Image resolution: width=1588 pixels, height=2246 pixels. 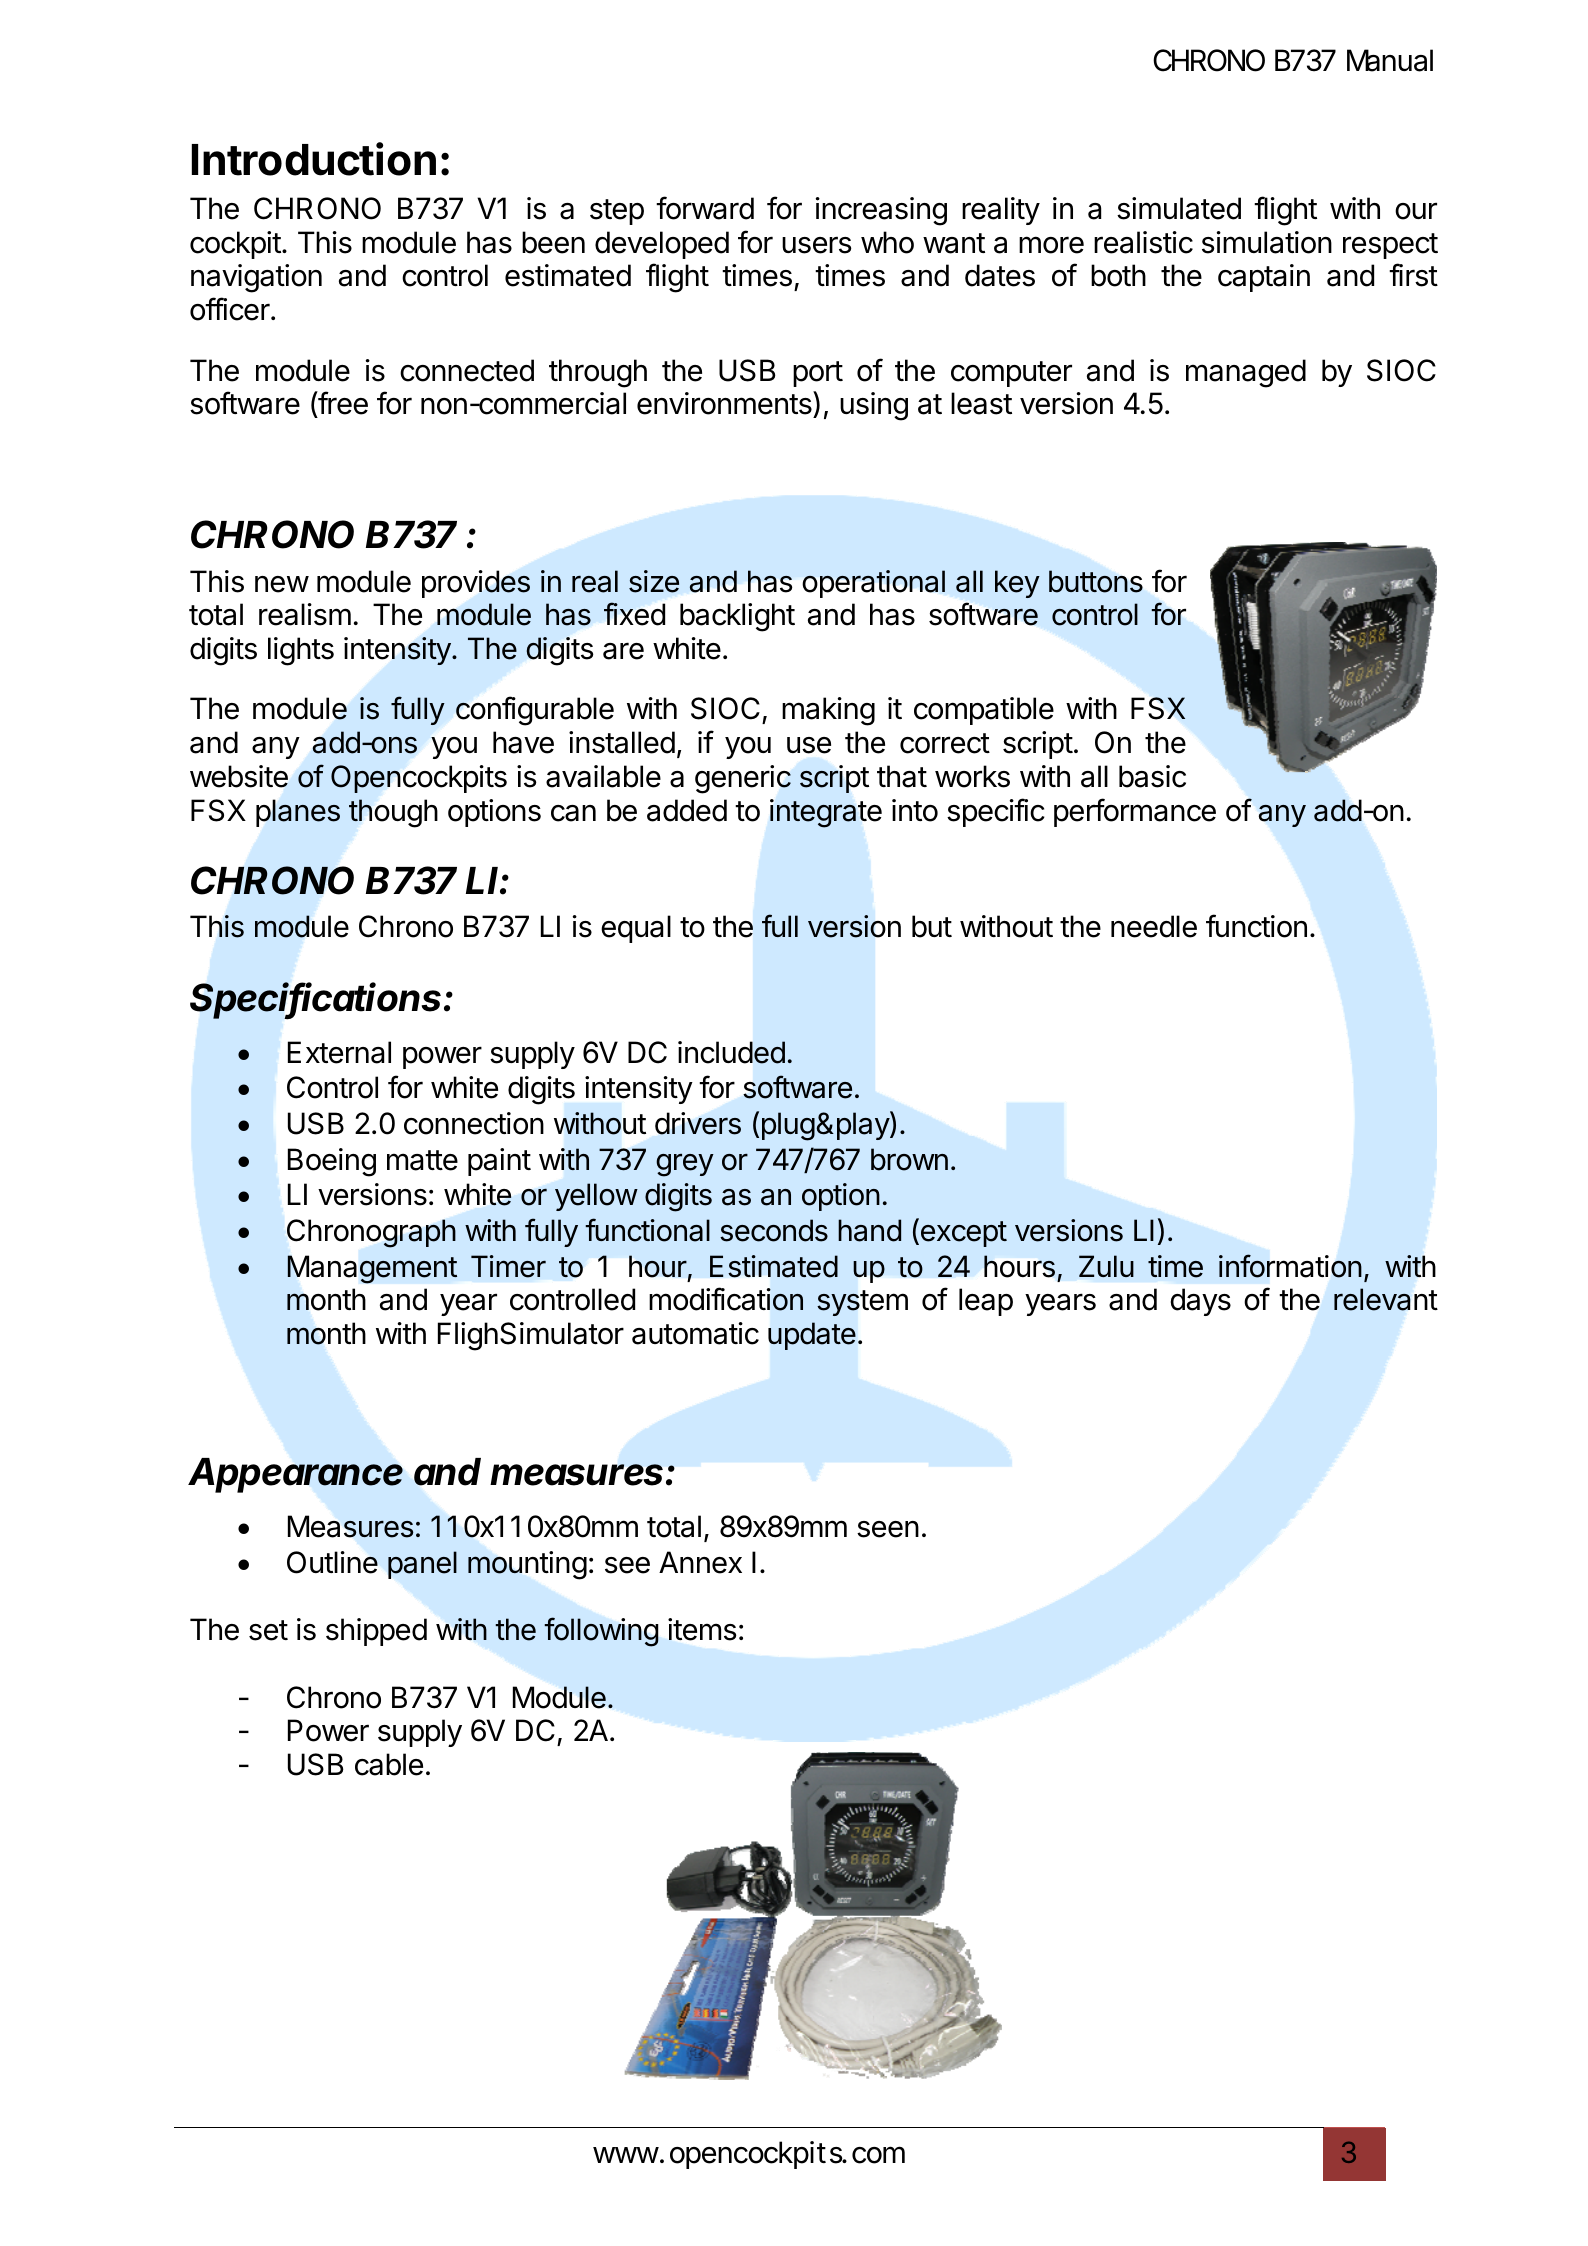 What do you see at coordinates (1246, 373) in the screenshot?
I see `managed` at bounding box center [1246, 373].
